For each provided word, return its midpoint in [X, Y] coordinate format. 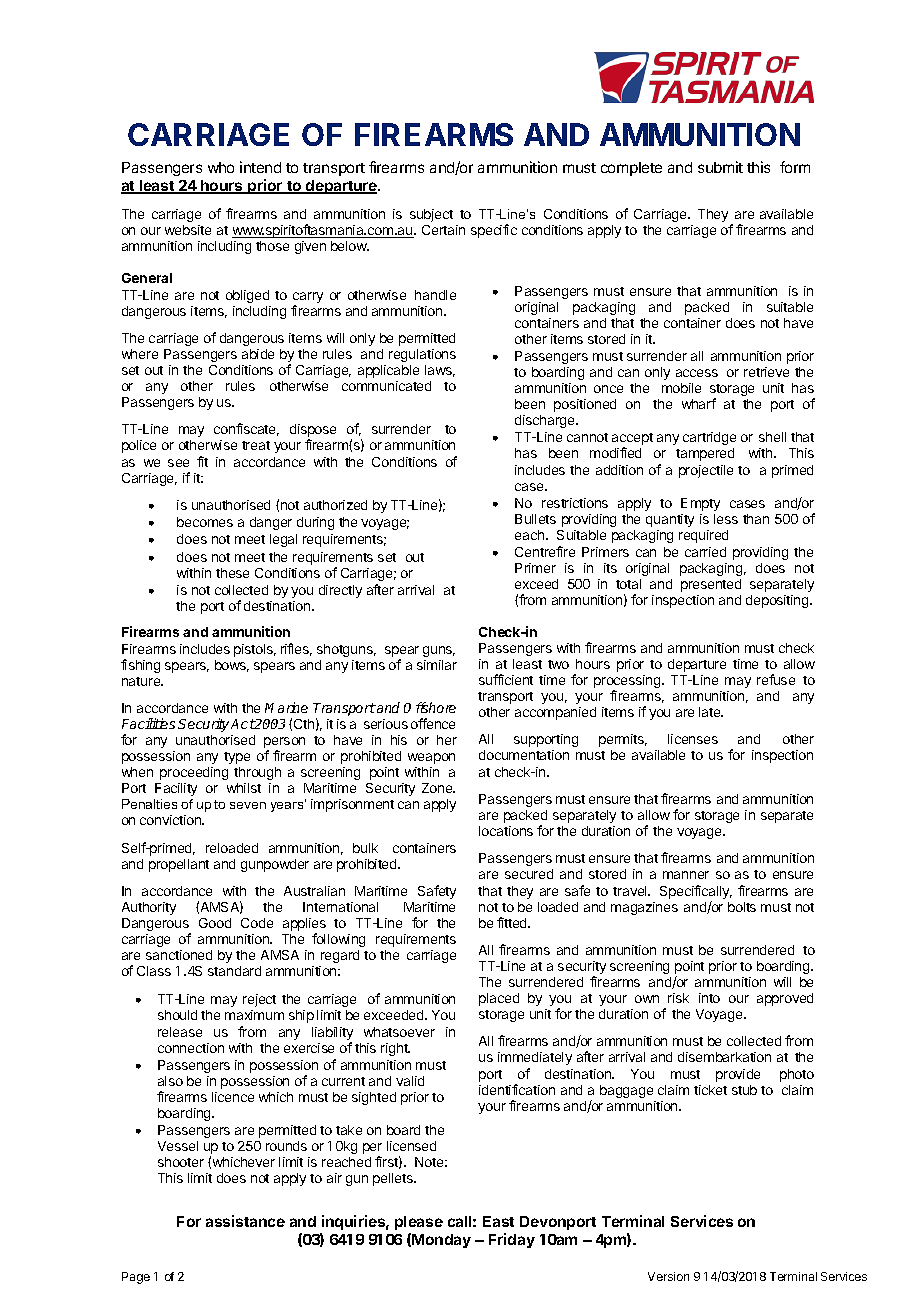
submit [720, 167]
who [221, 167]
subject [431, 215]
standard [234, 971]
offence [433, 723]
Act [243, 724]
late [711, 712]
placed [499, 999]
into [709, 998]
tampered [705, 454]
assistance [245, 1221]
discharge [546, 421]
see [178, 463]
